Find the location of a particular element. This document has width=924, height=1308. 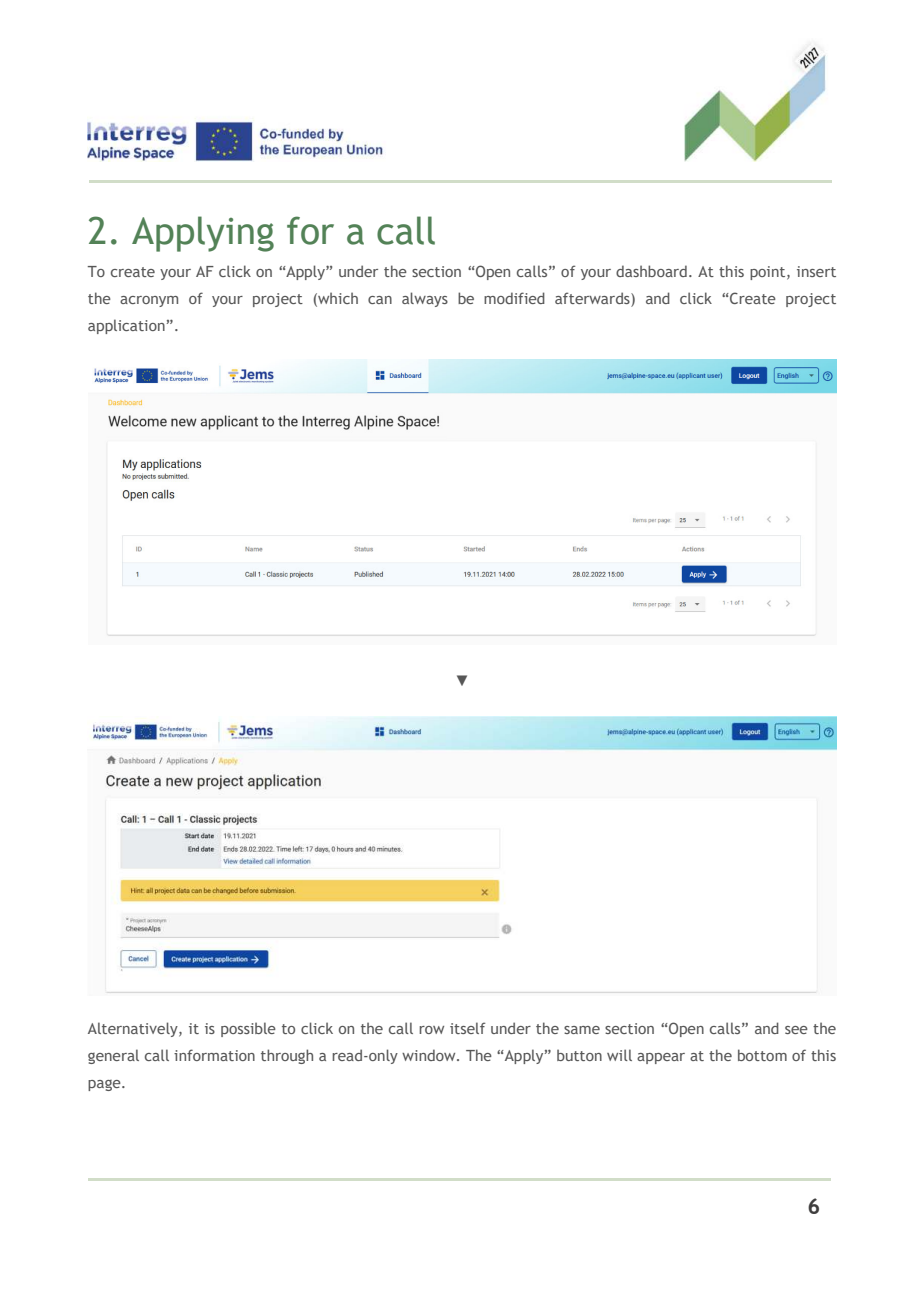

always is located at coordinates (425, 299).
